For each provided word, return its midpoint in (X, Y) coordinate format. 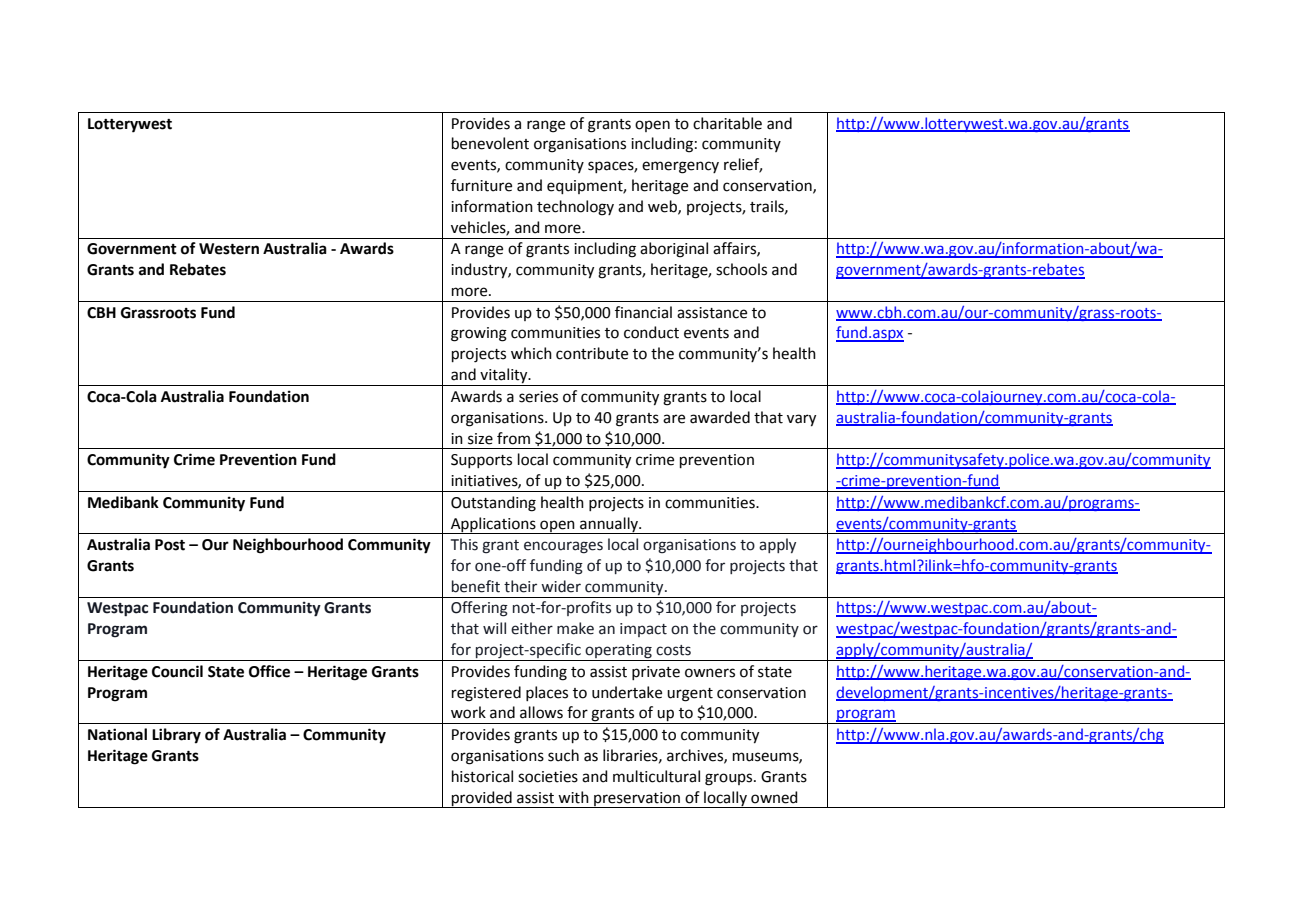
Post (170, 545)
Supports (481, 461)
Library (176, 736)
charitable (727, 123)
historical (482, 776)
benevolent (490, 143)
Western (229, 249)
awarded (720, 417)
